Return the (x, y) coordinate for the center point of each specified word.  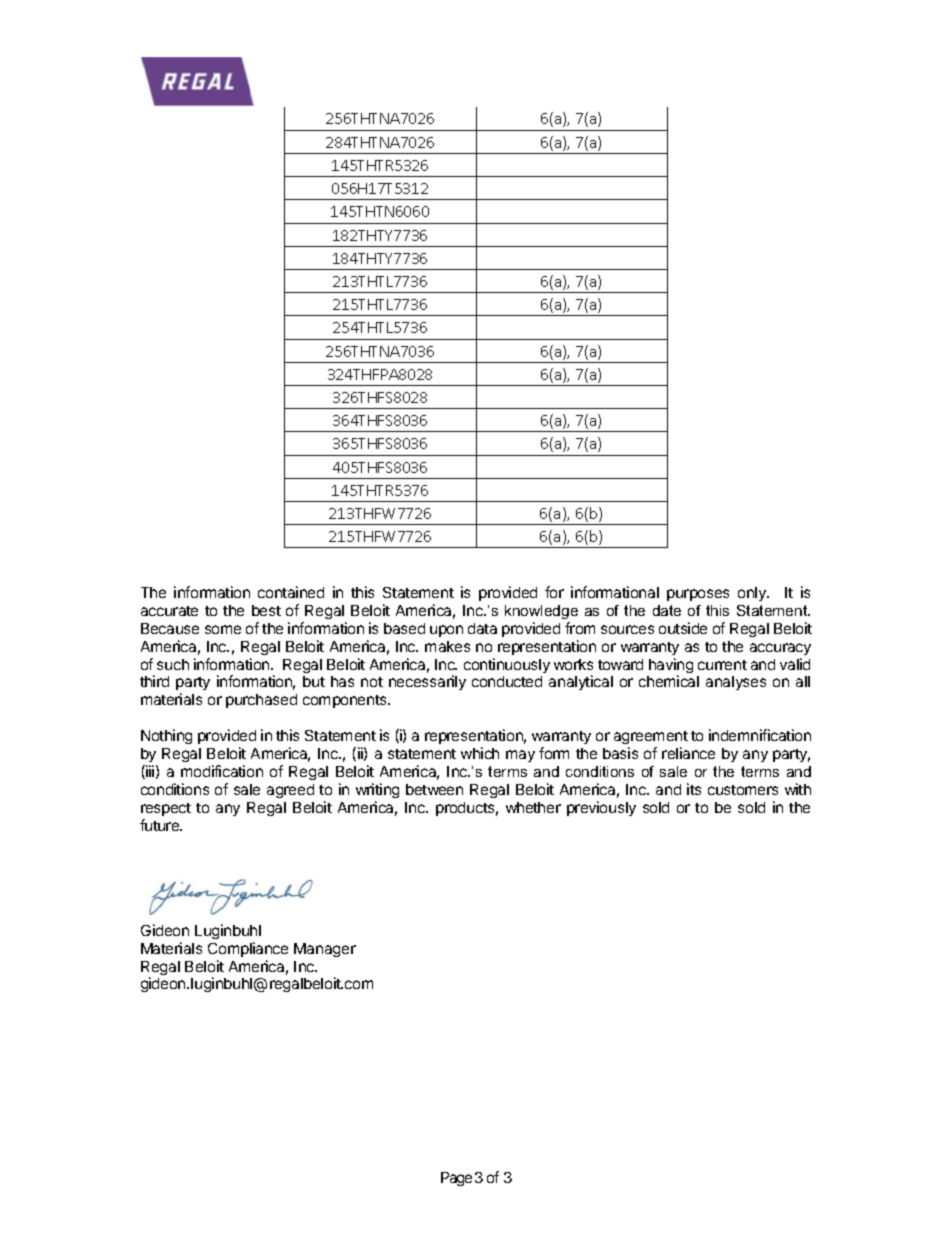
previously (601, 808)
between (434, 789)
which (480, 753)
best (266, 610)
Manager (325, 950)
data (482, 628)
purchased (261, 701)
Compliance (248, 949)
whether (533, 807)
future (161, 825)
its (694, 789)
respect (166, 809)
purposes (698, 595)
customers (743, 790)
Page (456, 1179)
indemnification (760, 735)
